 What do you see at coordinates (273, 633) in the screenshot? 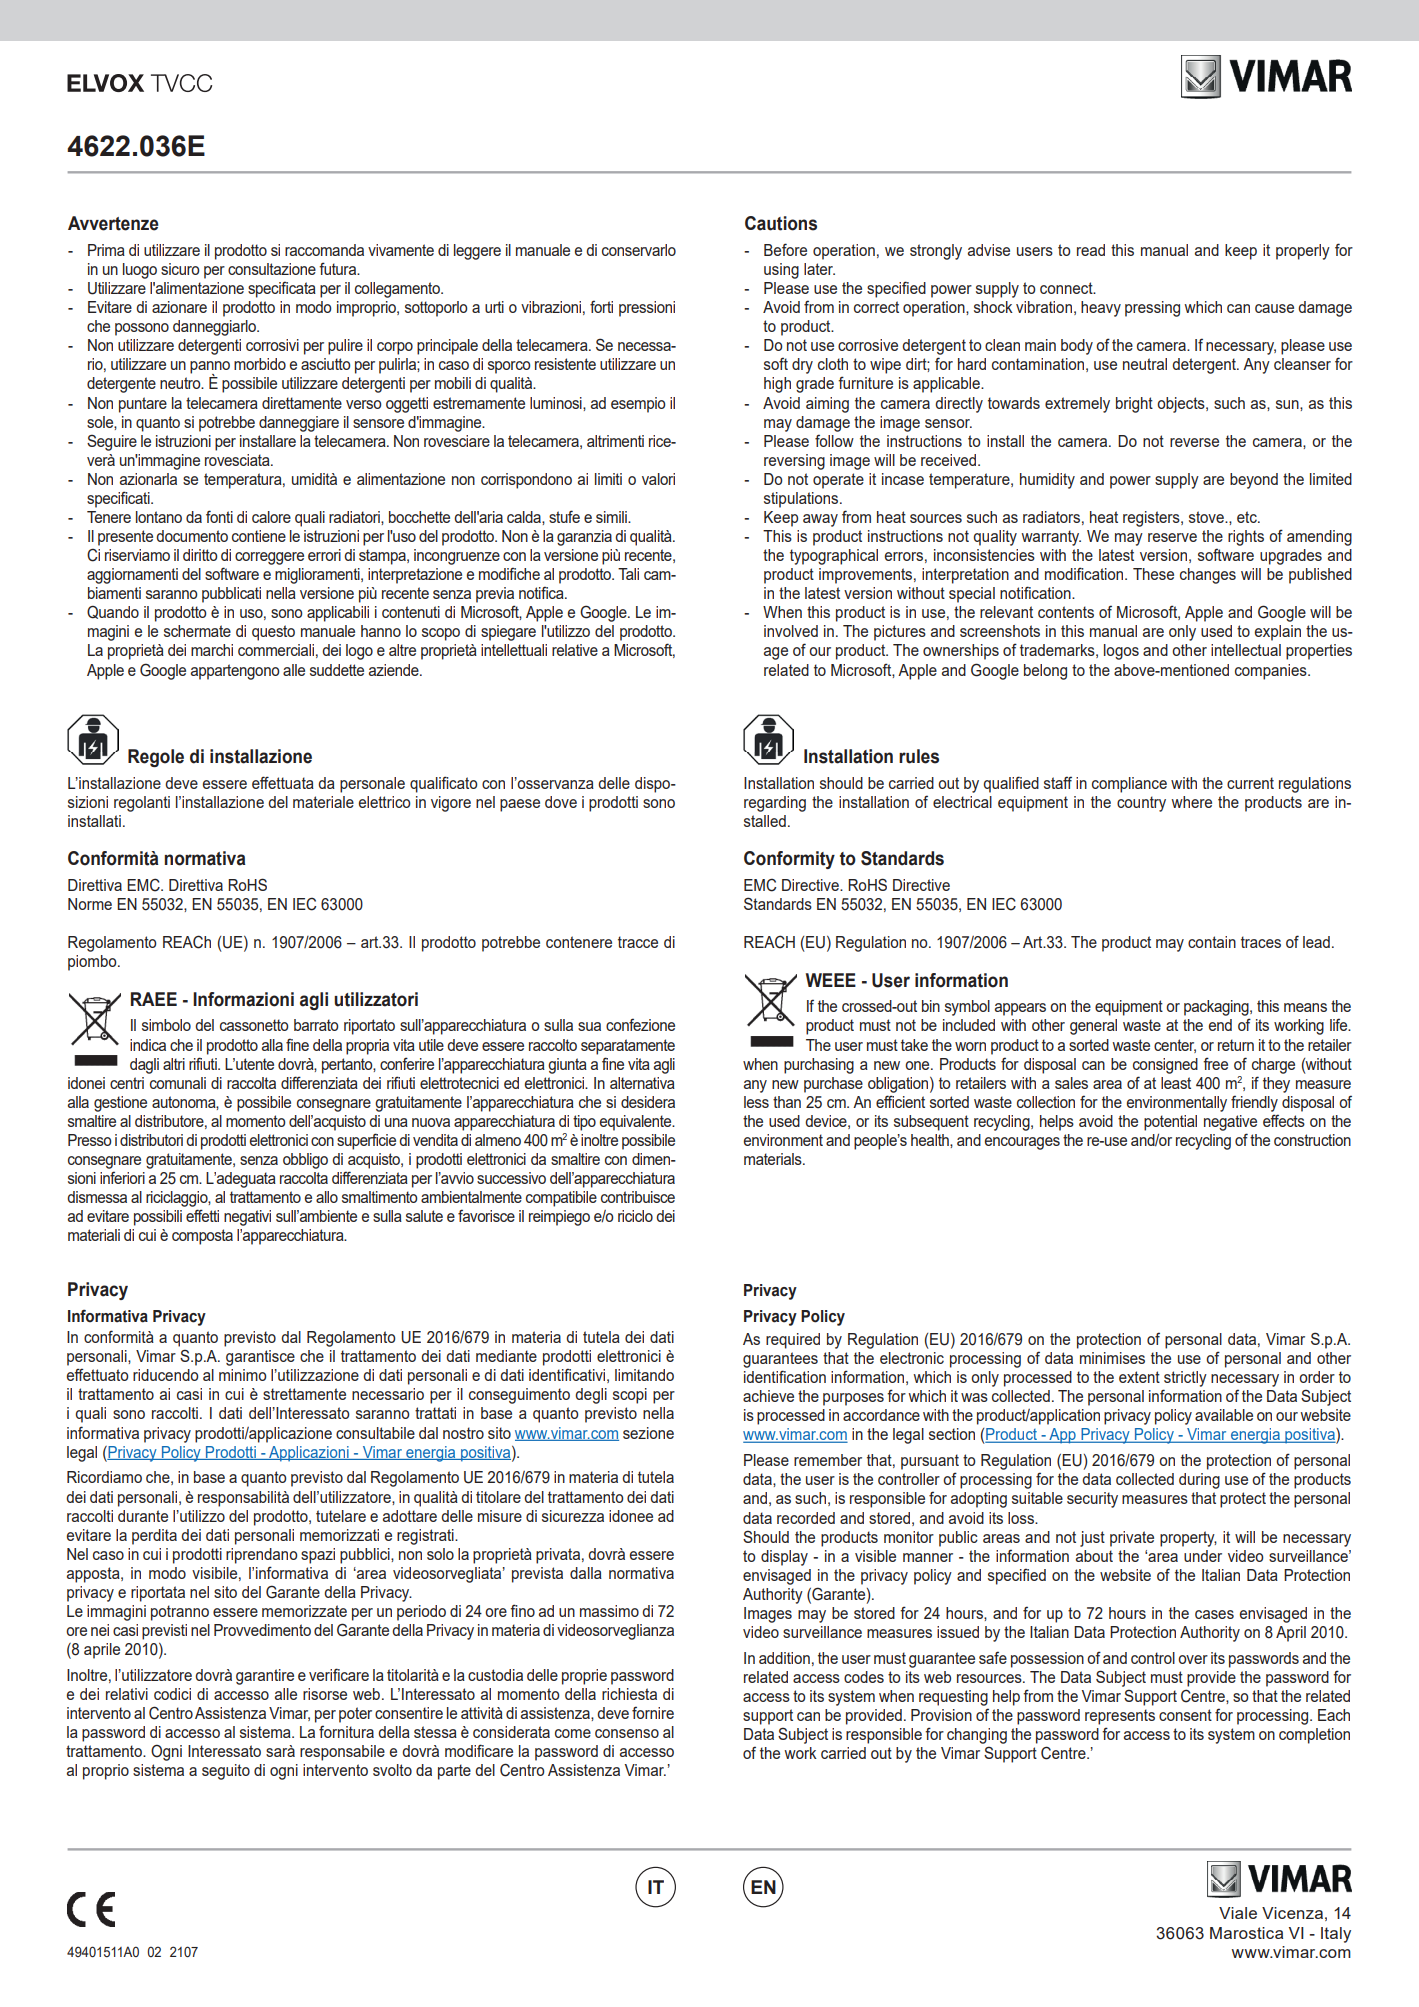
I see `questo` at bounding box center [273, 633].
